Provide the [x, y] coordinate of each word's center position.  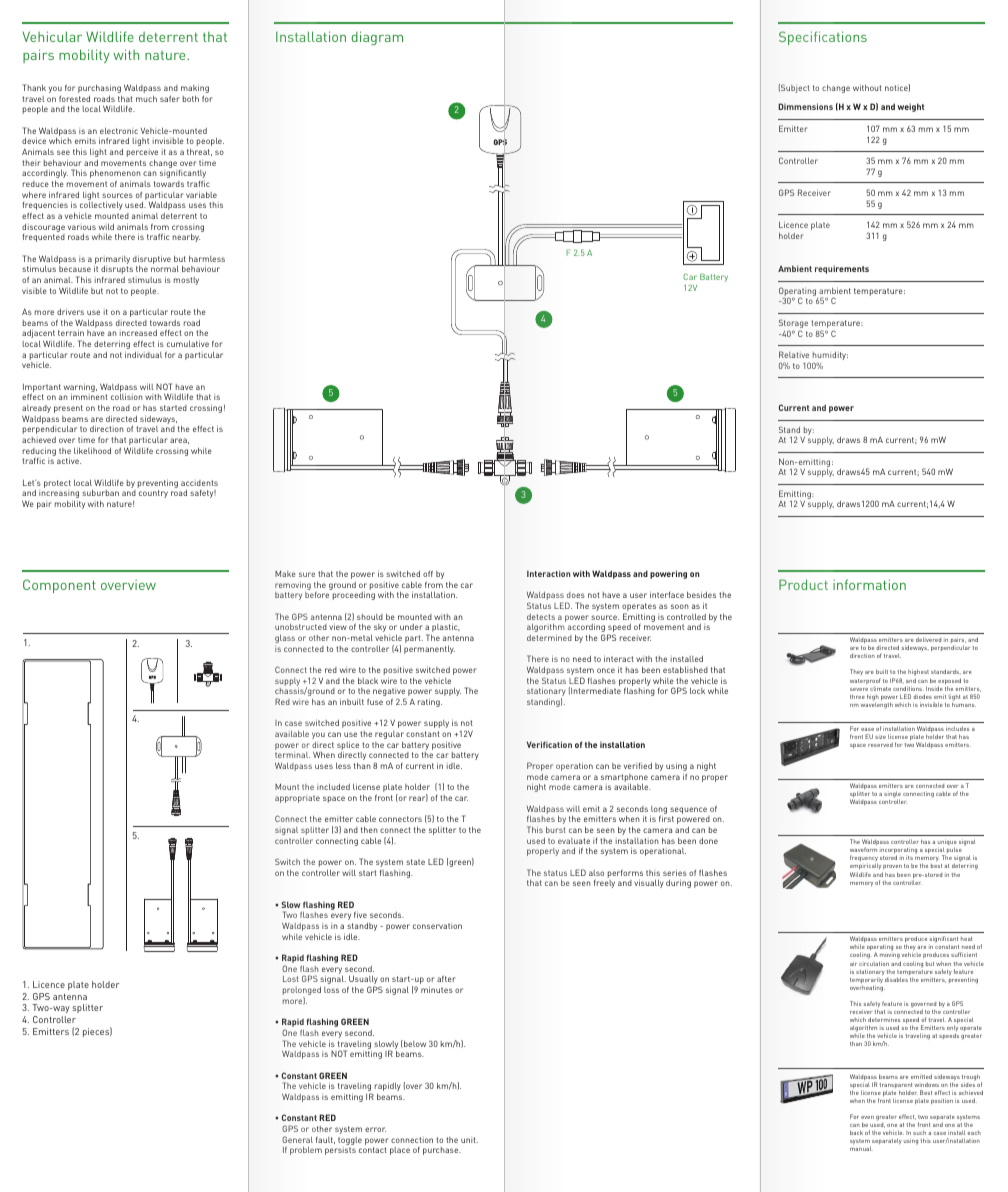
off [428, 573]
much [146, 99]
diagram [377, 38]
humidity [830, 357]
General [297, 1139]
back [856, 1132]
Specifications [823, 38]
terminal [292, 755]
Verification [549, 744]
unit [469, 1140]
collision [127, 396]
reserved [880, 744]
